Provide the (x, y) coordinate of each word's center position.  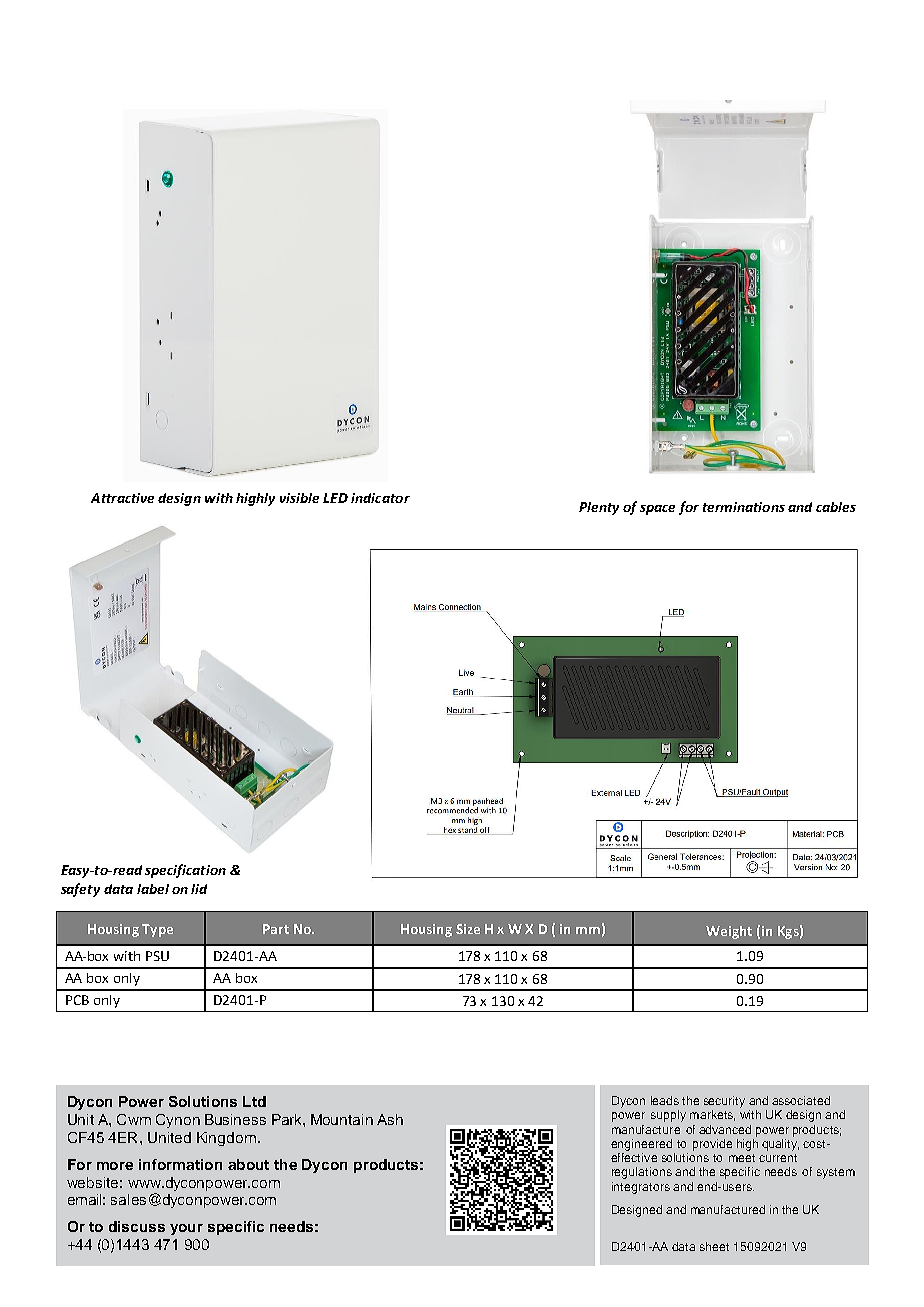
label (153, 889)
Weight (729, 932)
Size (468, 929)
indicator (380, 498)
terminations (744, 507)
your (186, 1229)
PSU (157, 956)
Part (276, 929)
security (724, 1102)
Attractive (122, 498)
